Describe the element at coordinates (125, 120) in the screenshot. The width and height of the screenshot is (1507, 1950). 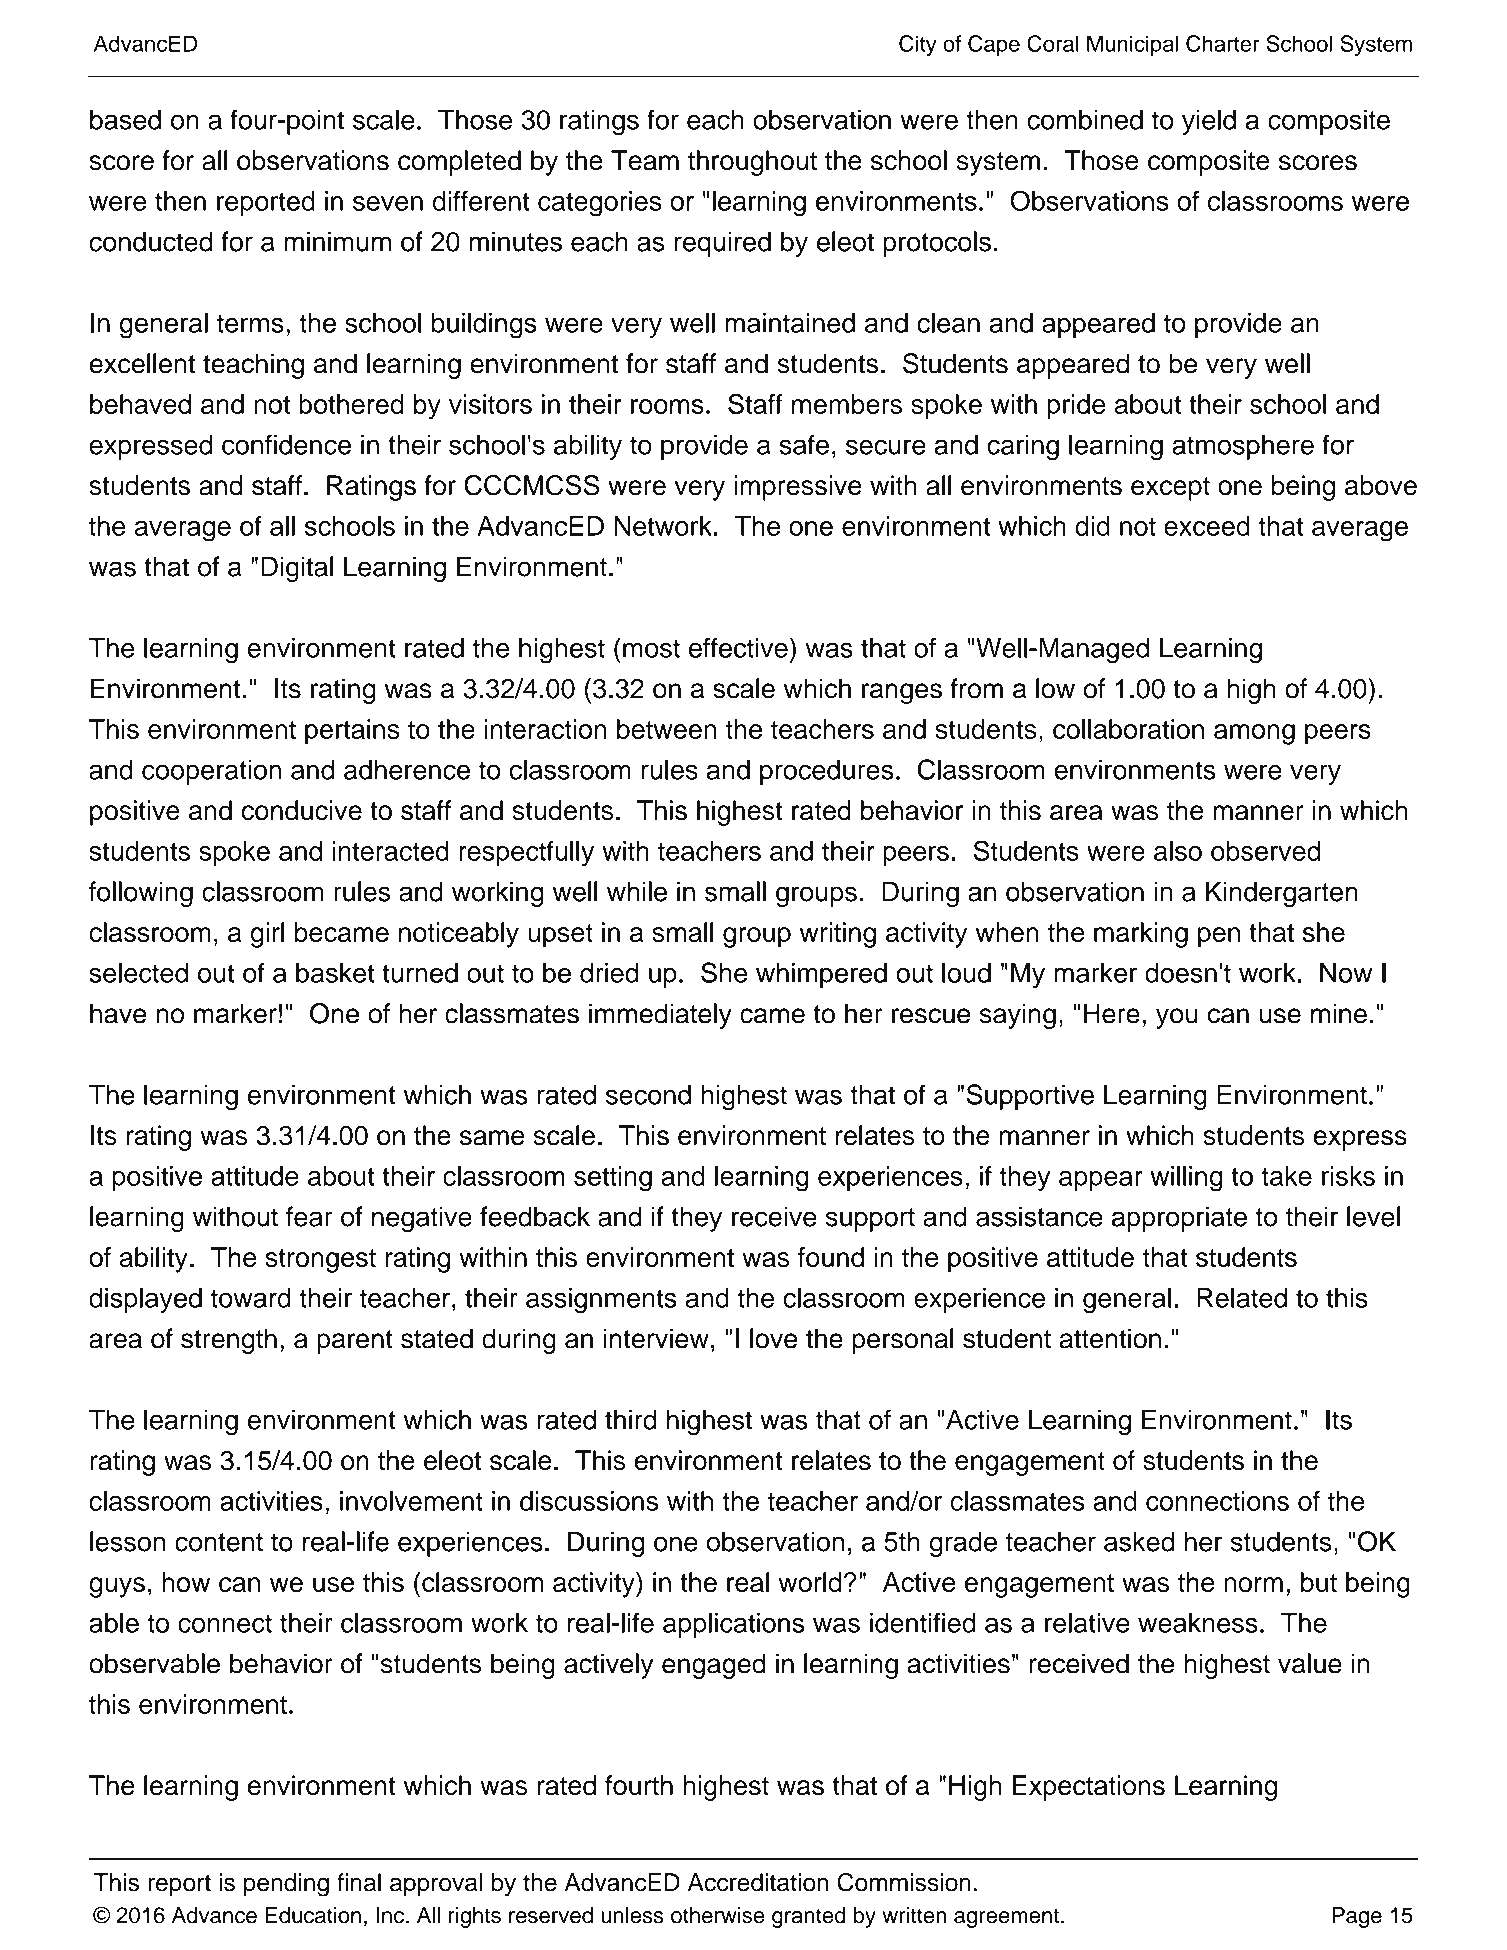
I see `based` at that location.
